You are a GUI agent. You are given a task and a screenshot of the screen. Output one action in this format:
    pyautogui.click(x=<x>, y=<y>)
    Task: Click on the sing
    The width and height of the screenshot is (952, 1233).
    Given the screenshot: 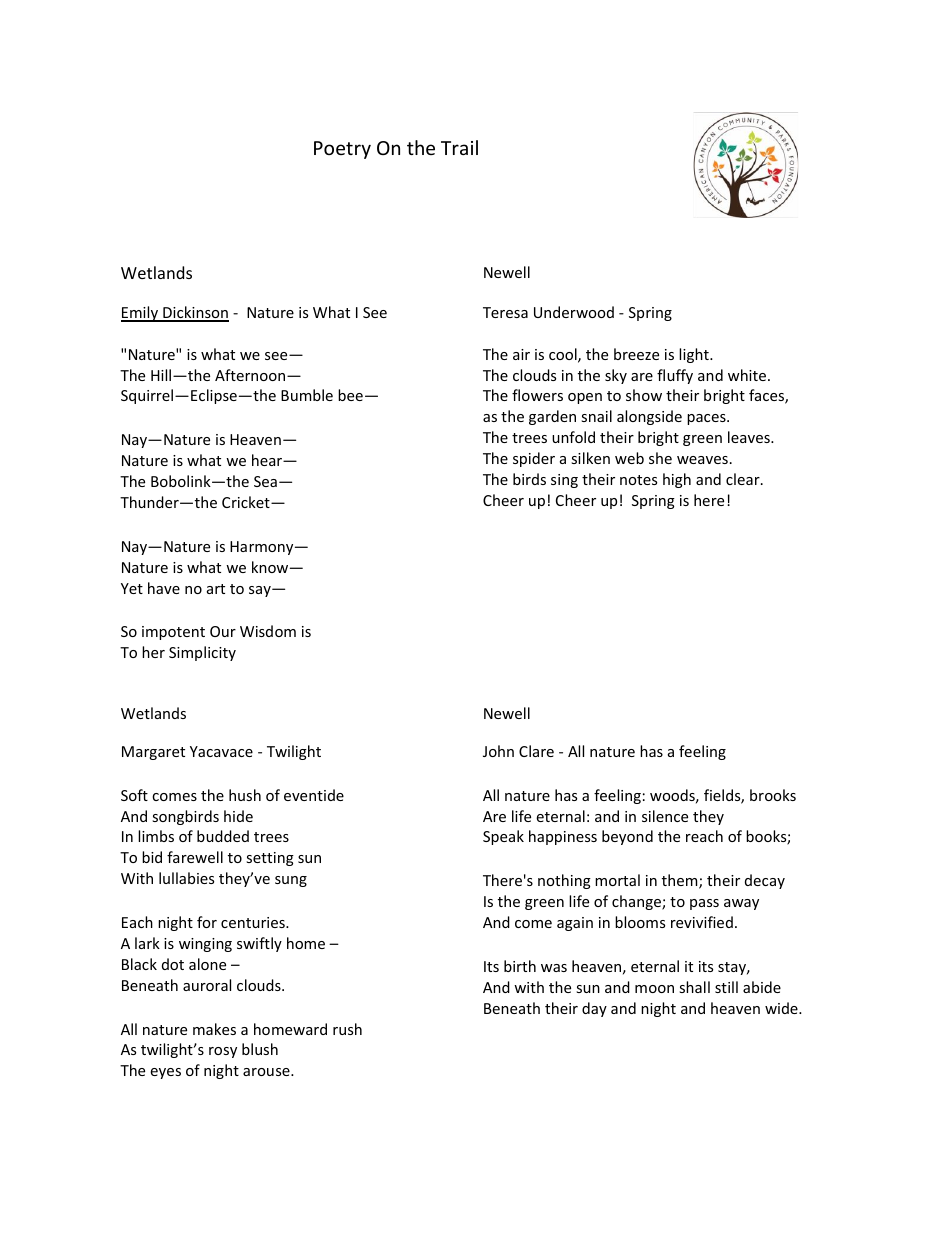 What is the action you would take?
    pyautogui.click(x=564, y=481)
